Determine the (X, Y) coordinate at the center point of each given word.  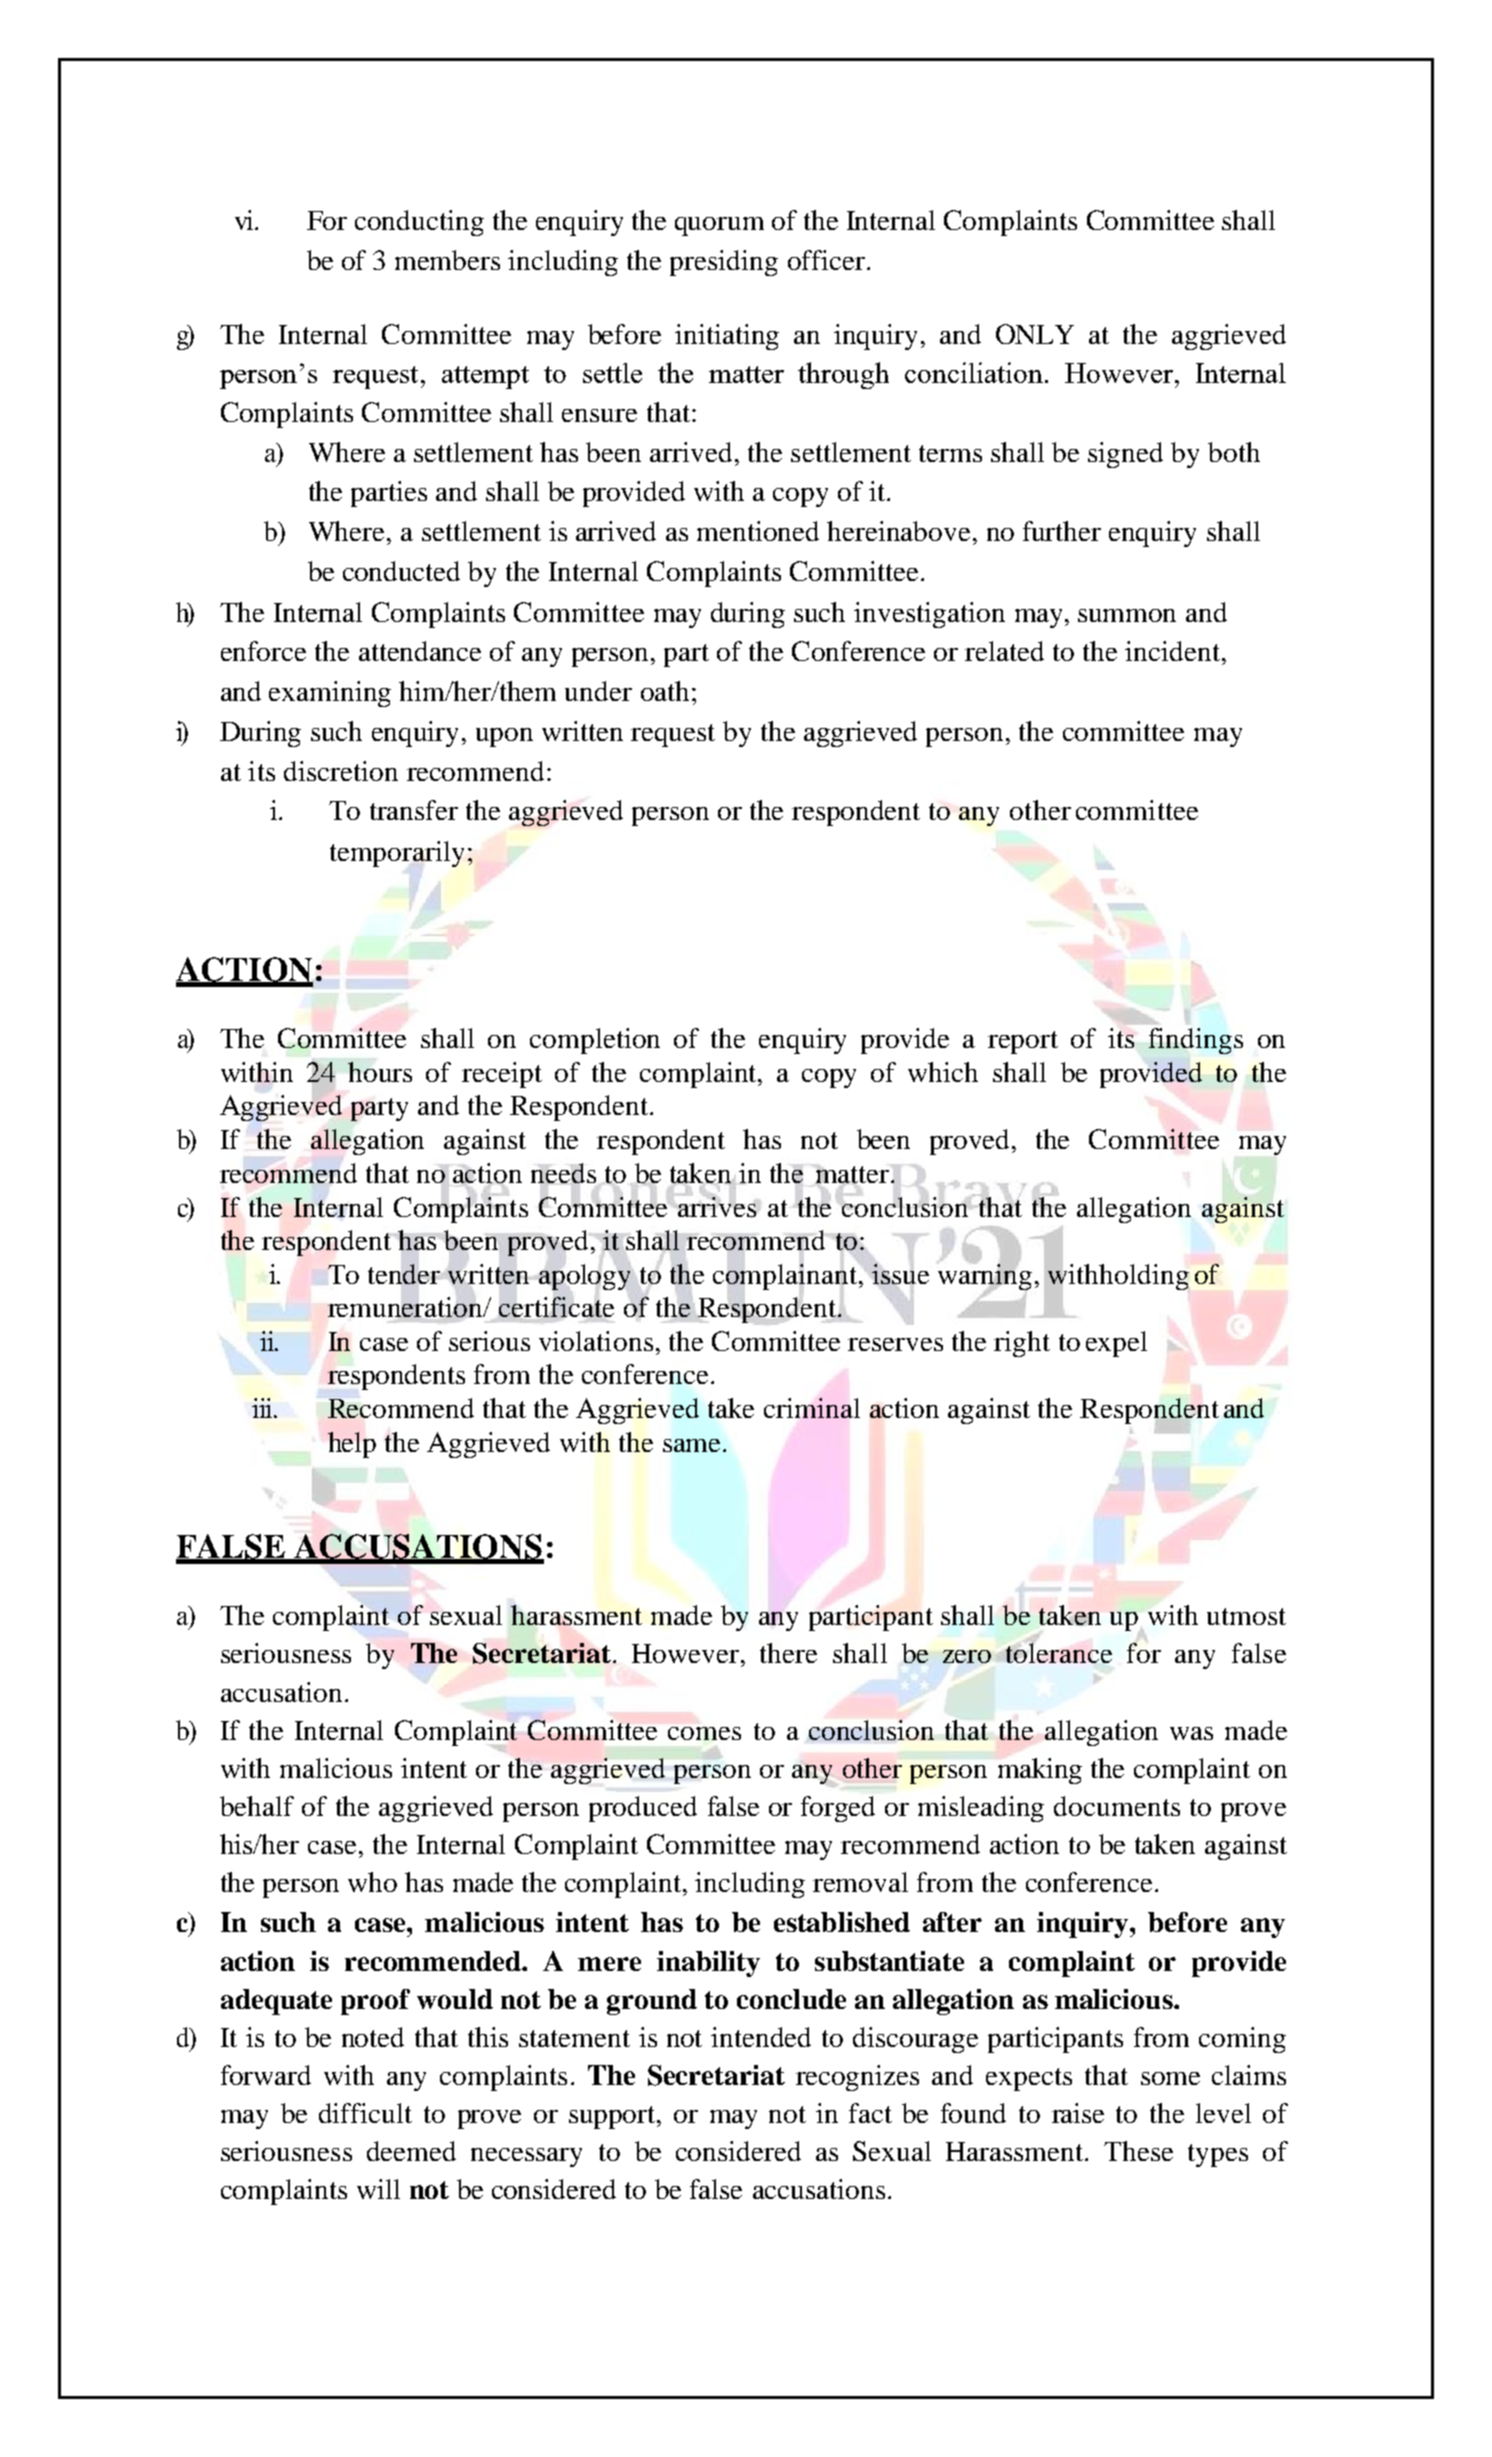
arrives (717, 1205)
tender (404, 1274)
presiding (724, 263)
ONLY (1035, 334)
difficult (365, 2113)
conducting (419, 223)
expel (1116, 1344)
